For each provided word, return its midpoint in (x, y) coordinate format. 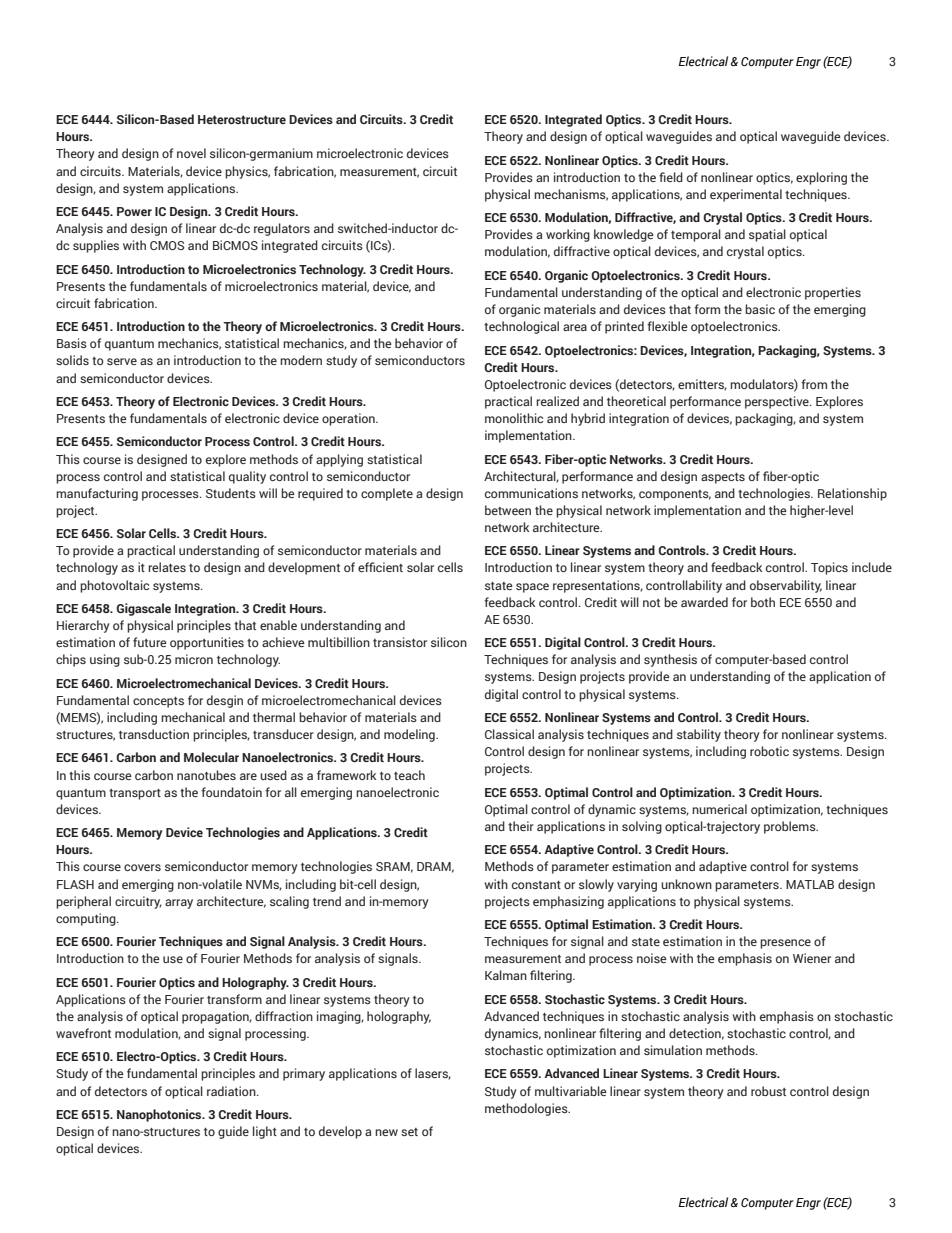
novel (191, 153)
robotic (769, 751)
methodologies (527, 1109)
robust (768, 1091)
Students (231, 493)
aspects (723, 478)
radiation (232, 1091)
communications (531, 493)
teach (409, 775)
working (568, 235)
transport (135, 794)
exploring (821, 178)
